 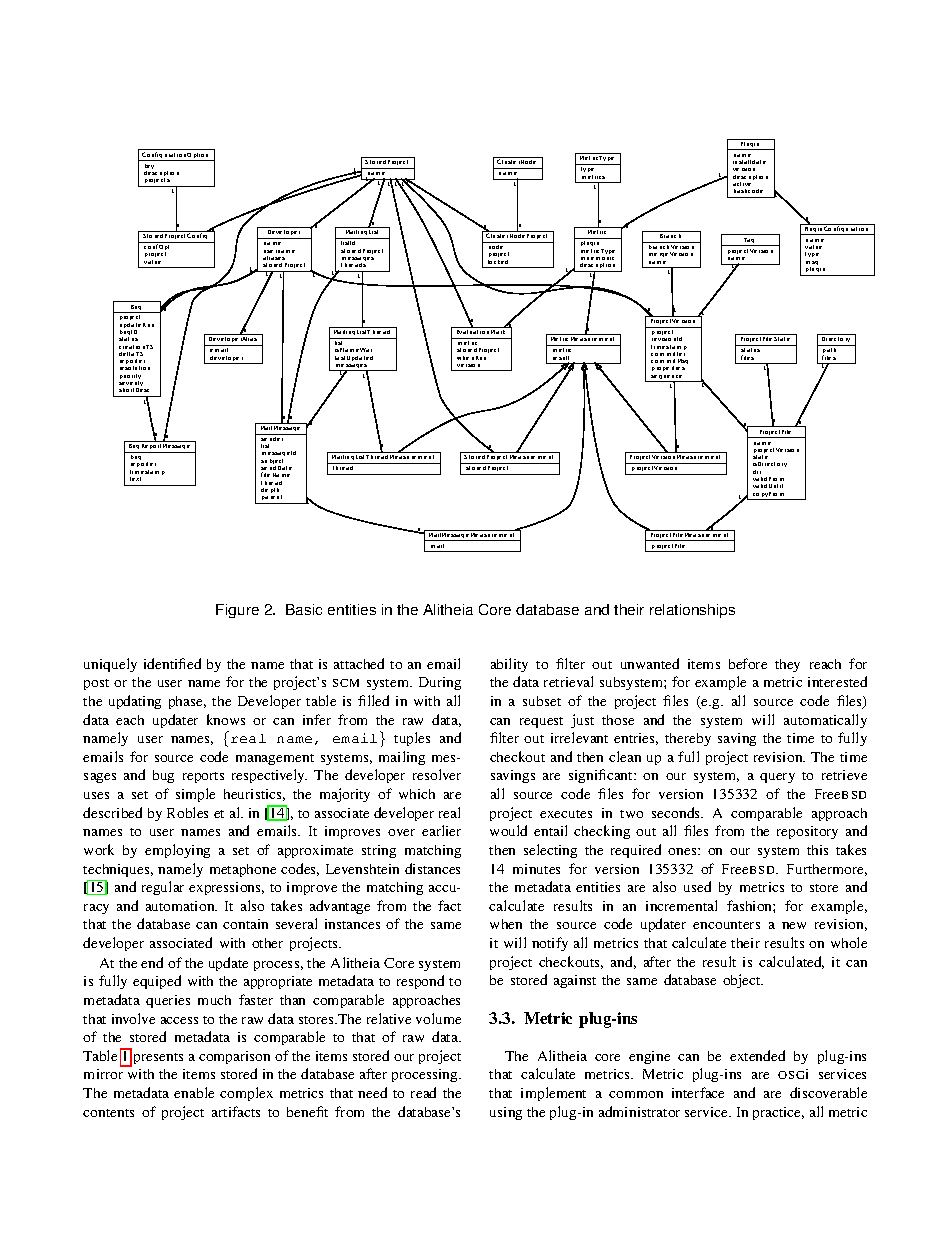 What do you see at coordinates (509, 665) in the screenshot?
I see `ability` at bounding box center [509, 665].
